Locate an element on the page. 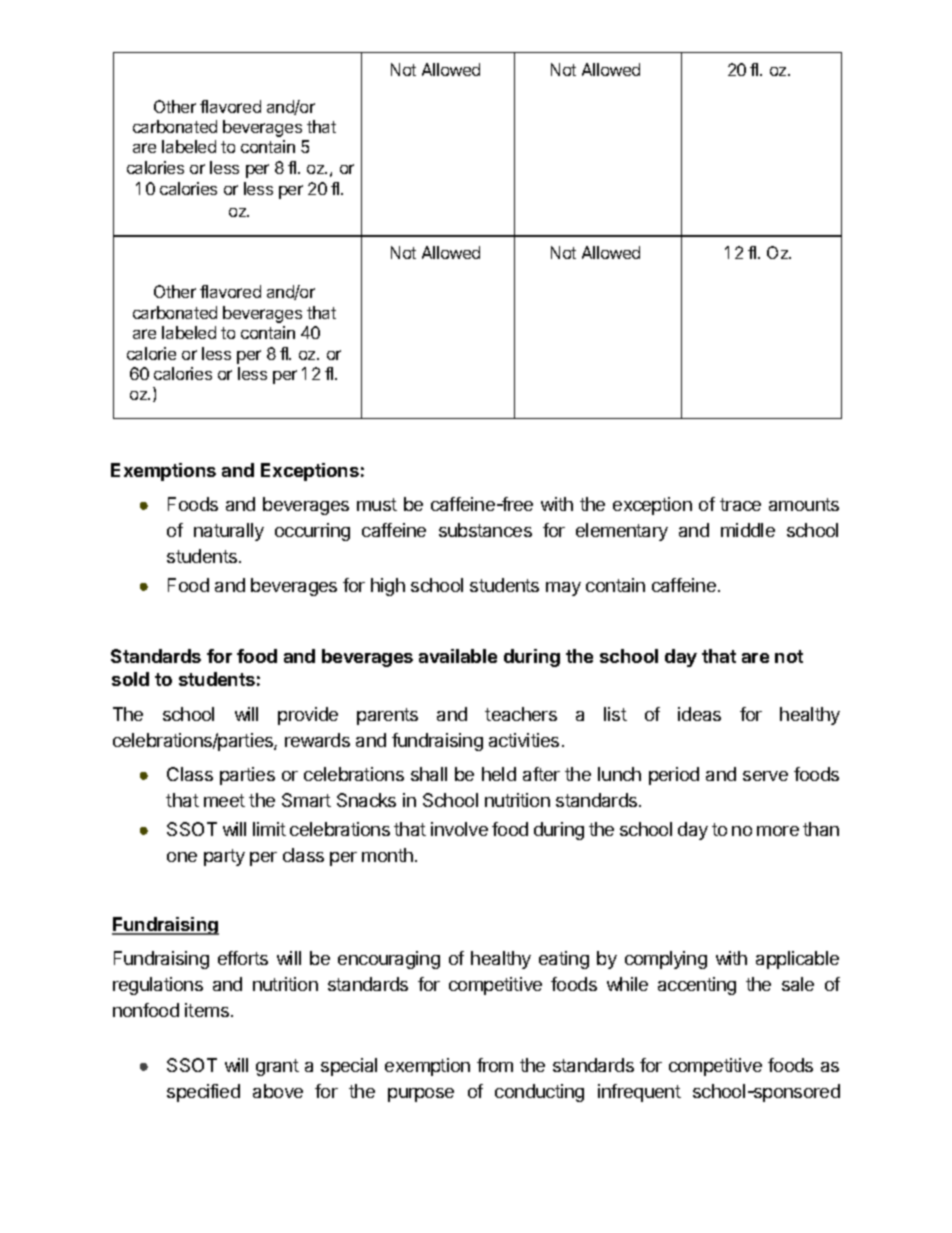 Image resolution: width=952 pixels, height=1233 pixels. specified is located at coordinates (203, 1093).
